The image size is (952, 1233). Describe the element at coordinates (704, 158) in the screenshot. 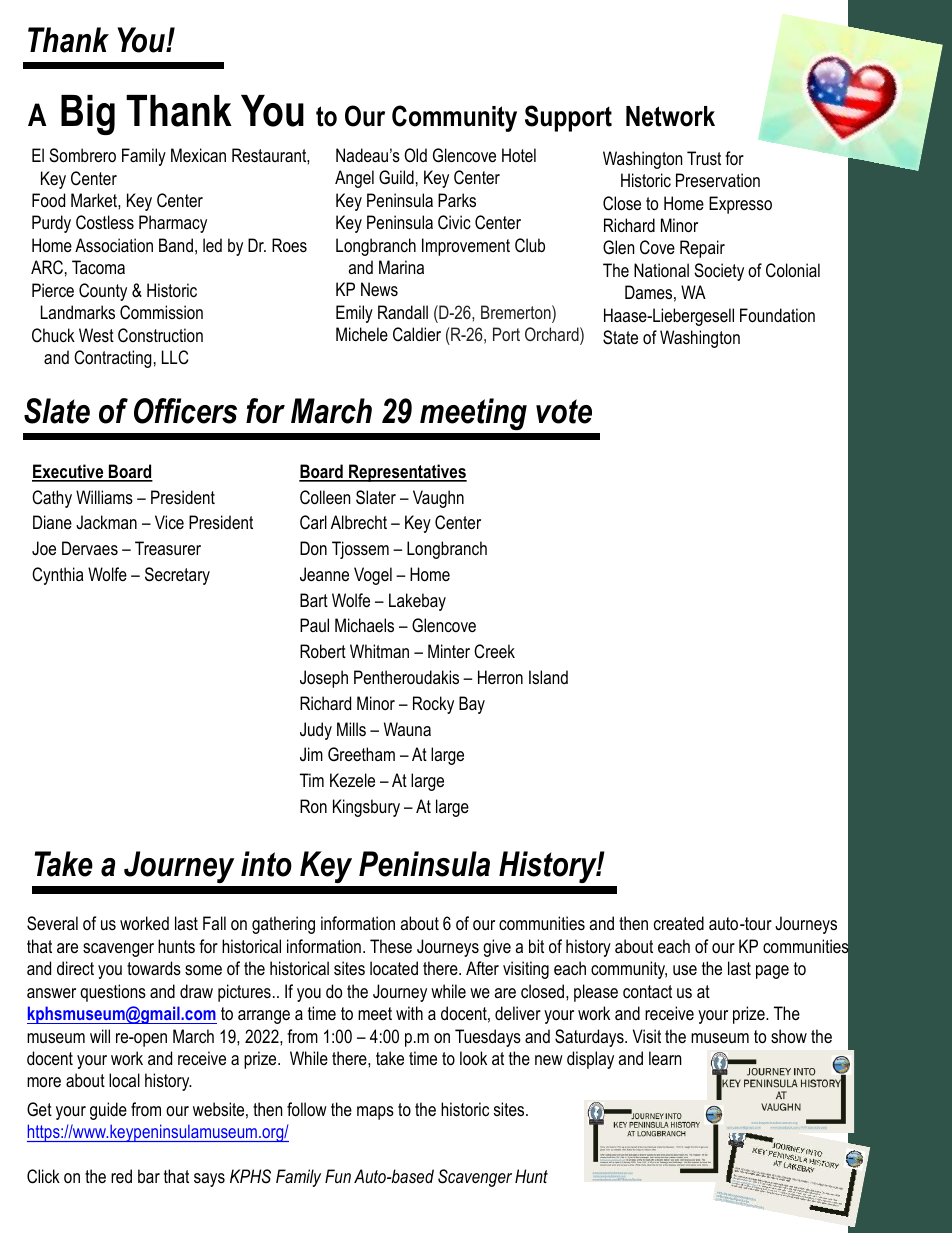

I see `Trust` at that location.
